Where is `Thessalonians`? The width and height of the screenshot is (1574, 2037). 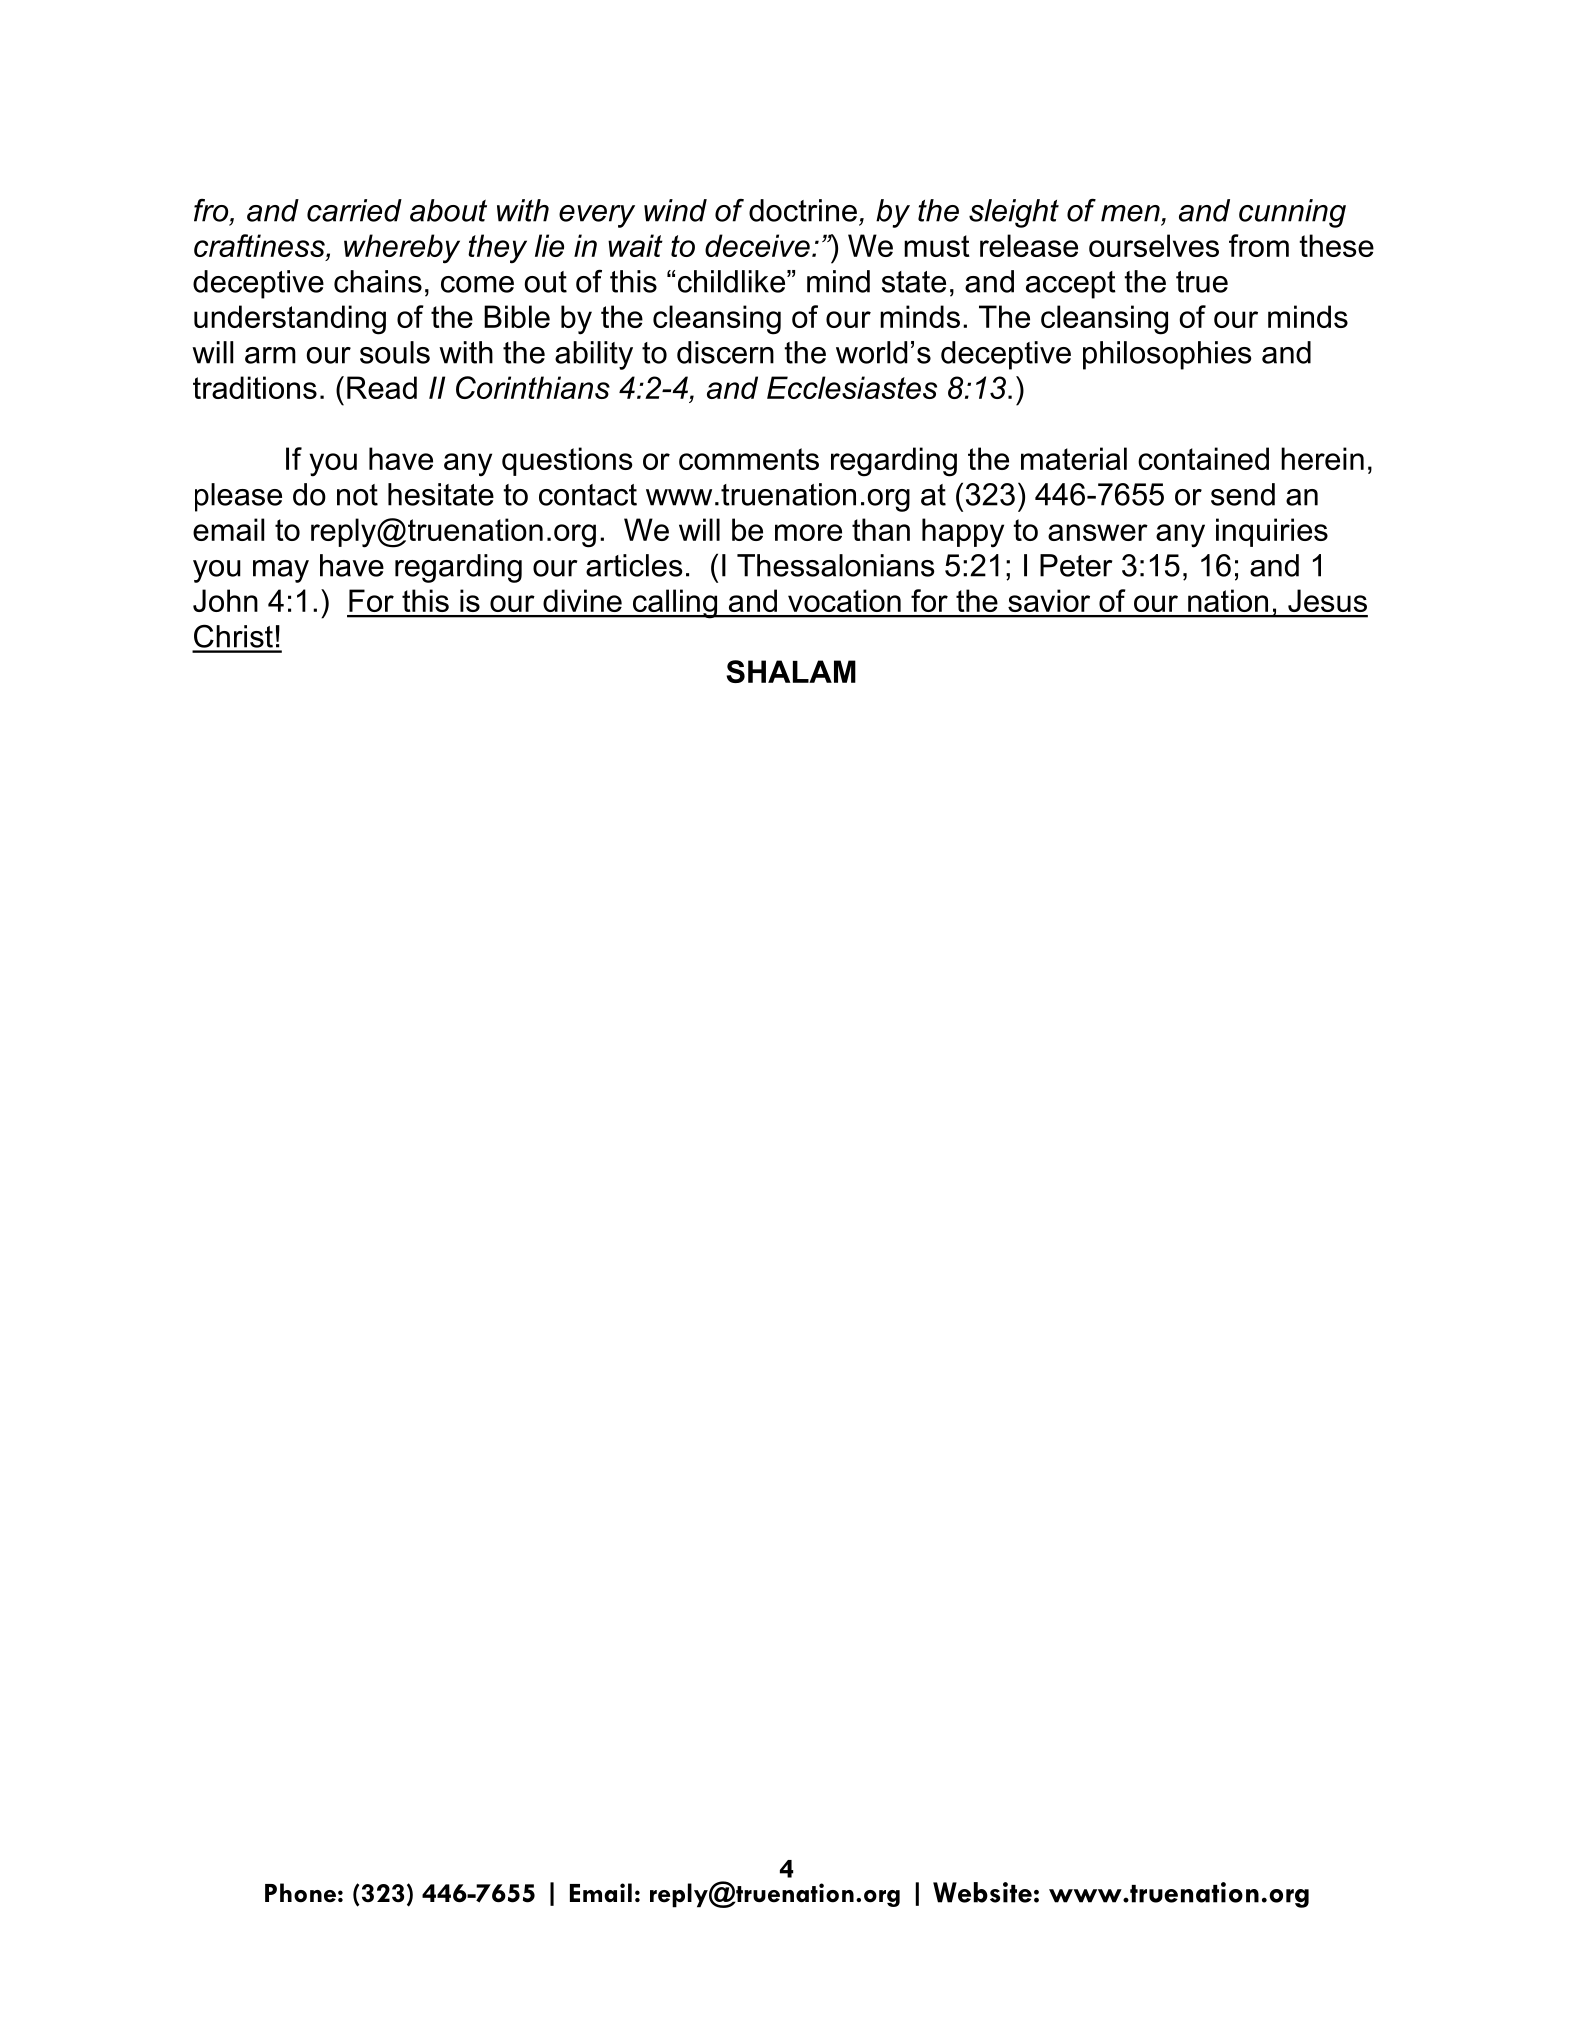 Thessalonians is located at coordinates (836, 565).
